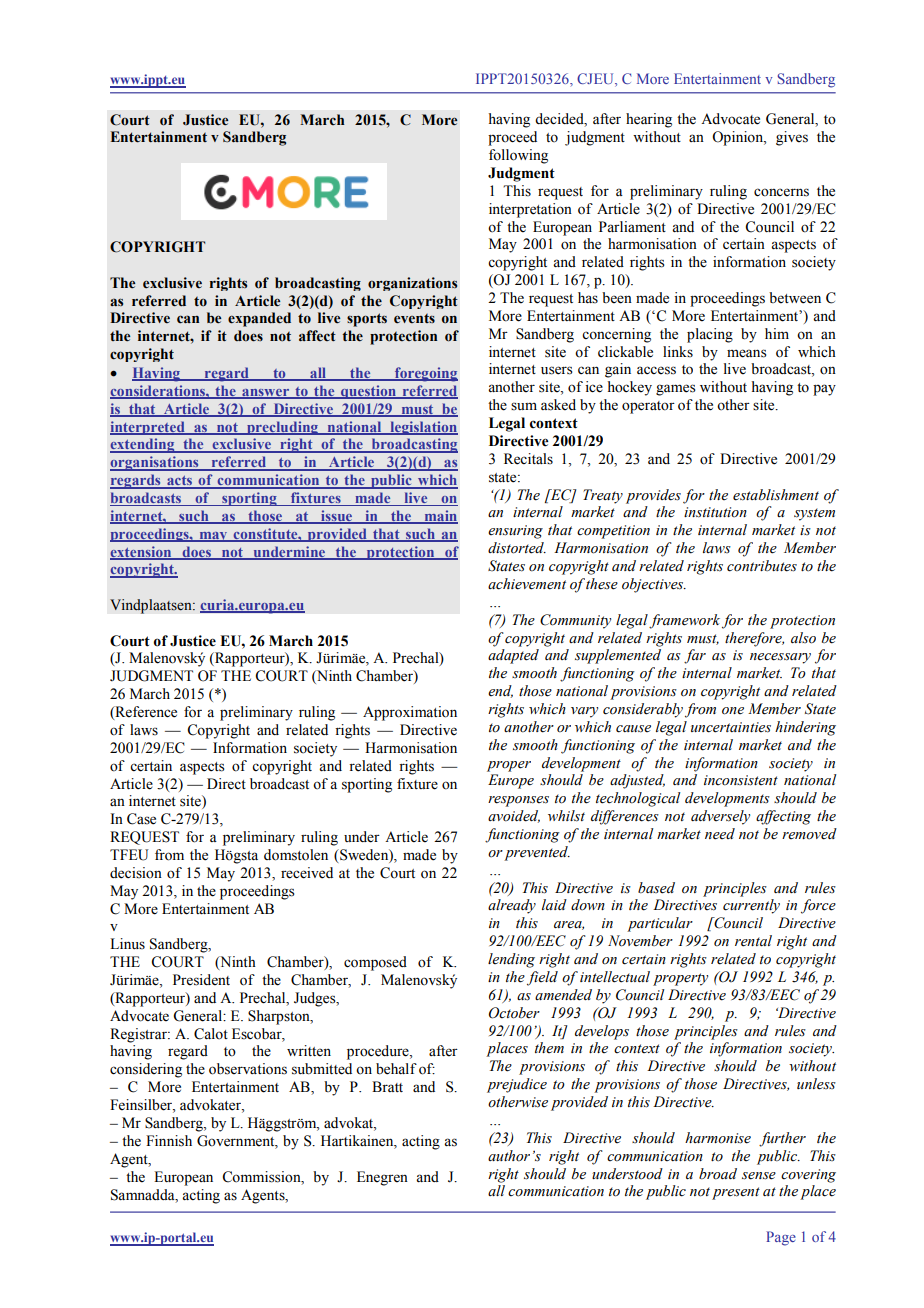  What do you see at coordinates (513, 656) in the document?
I see `adapted` at bounding box center [513, 656].
